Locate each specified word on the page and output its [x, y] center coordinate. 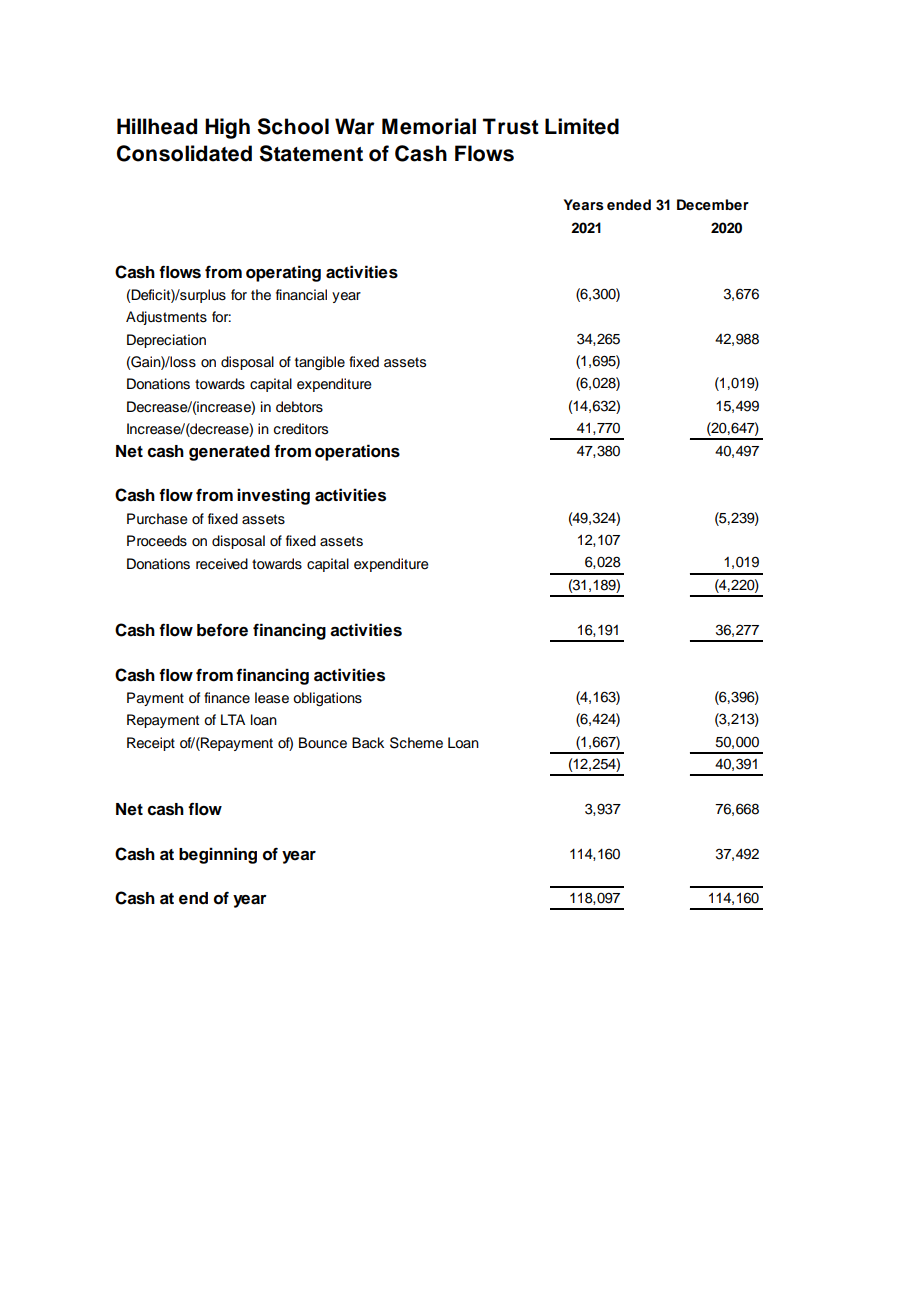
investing [273, 496]
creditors [301, 429]
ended [629, 204]
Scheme [416, 743]
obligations [327, 699]
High [227, 128]
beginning [218, 855]
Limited [582, 126]
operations [357, 452]
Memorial [429, 126]
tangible [320, 363]
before [222, 630]
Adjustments [166, 318]
